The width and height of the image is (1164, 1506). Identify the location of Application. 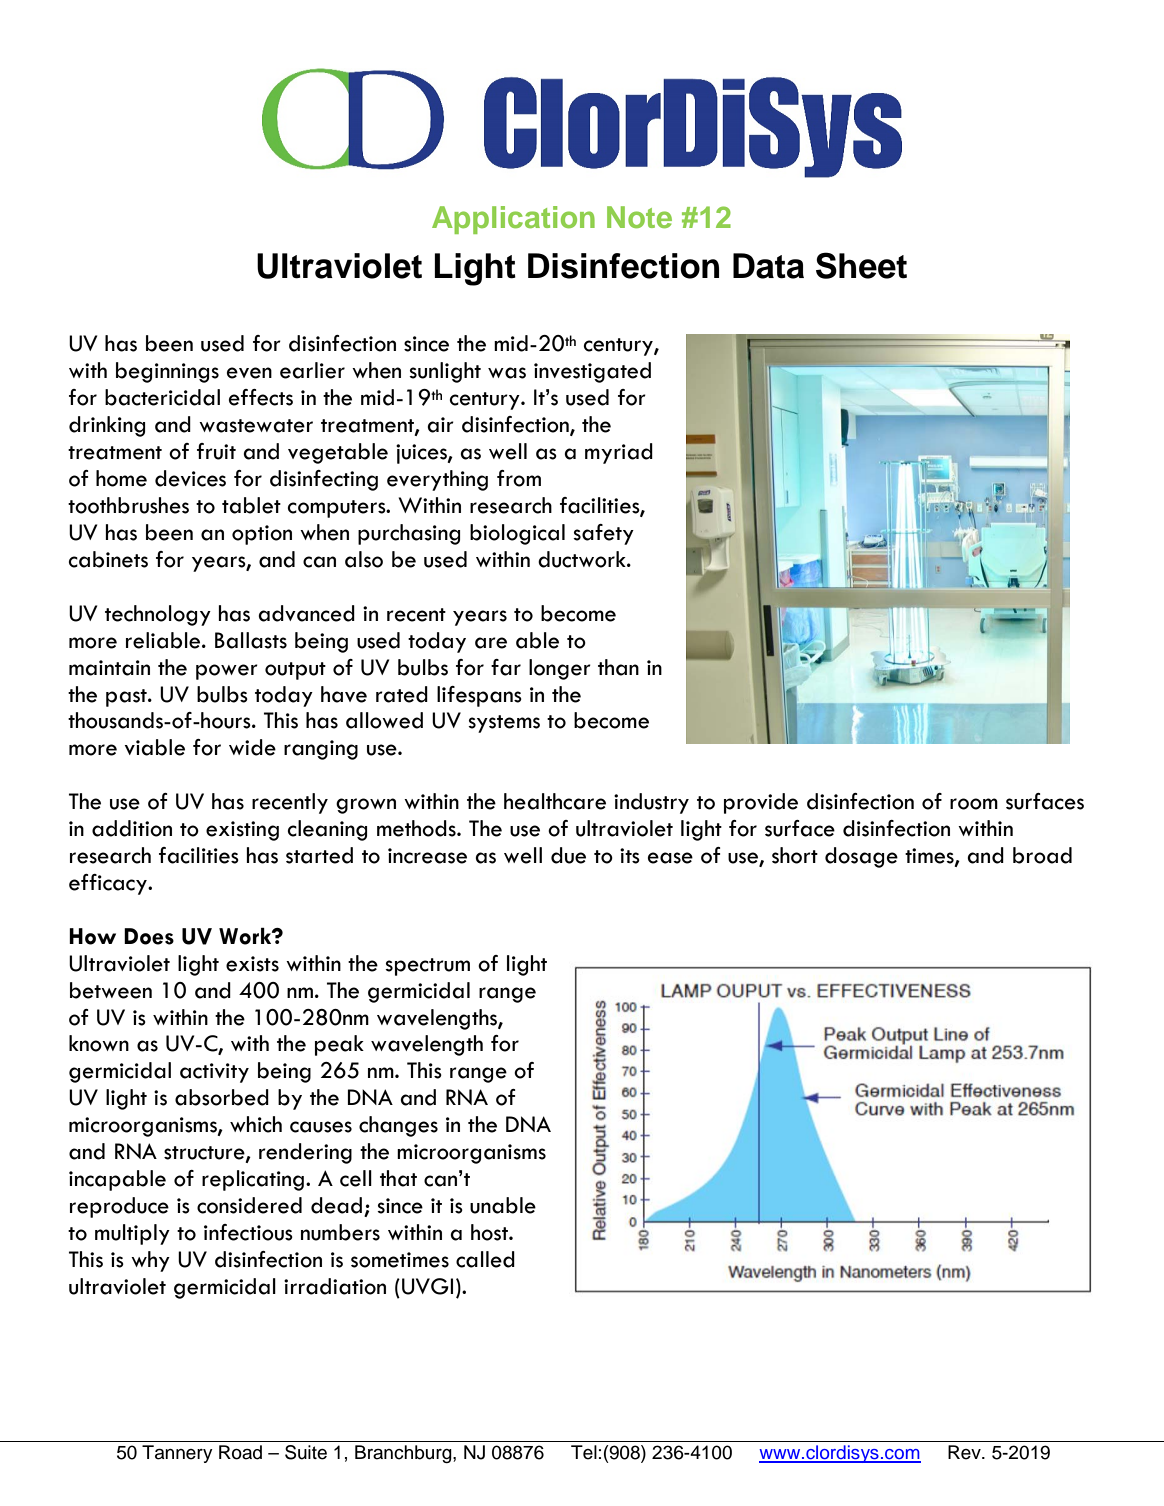
(513, 220).
